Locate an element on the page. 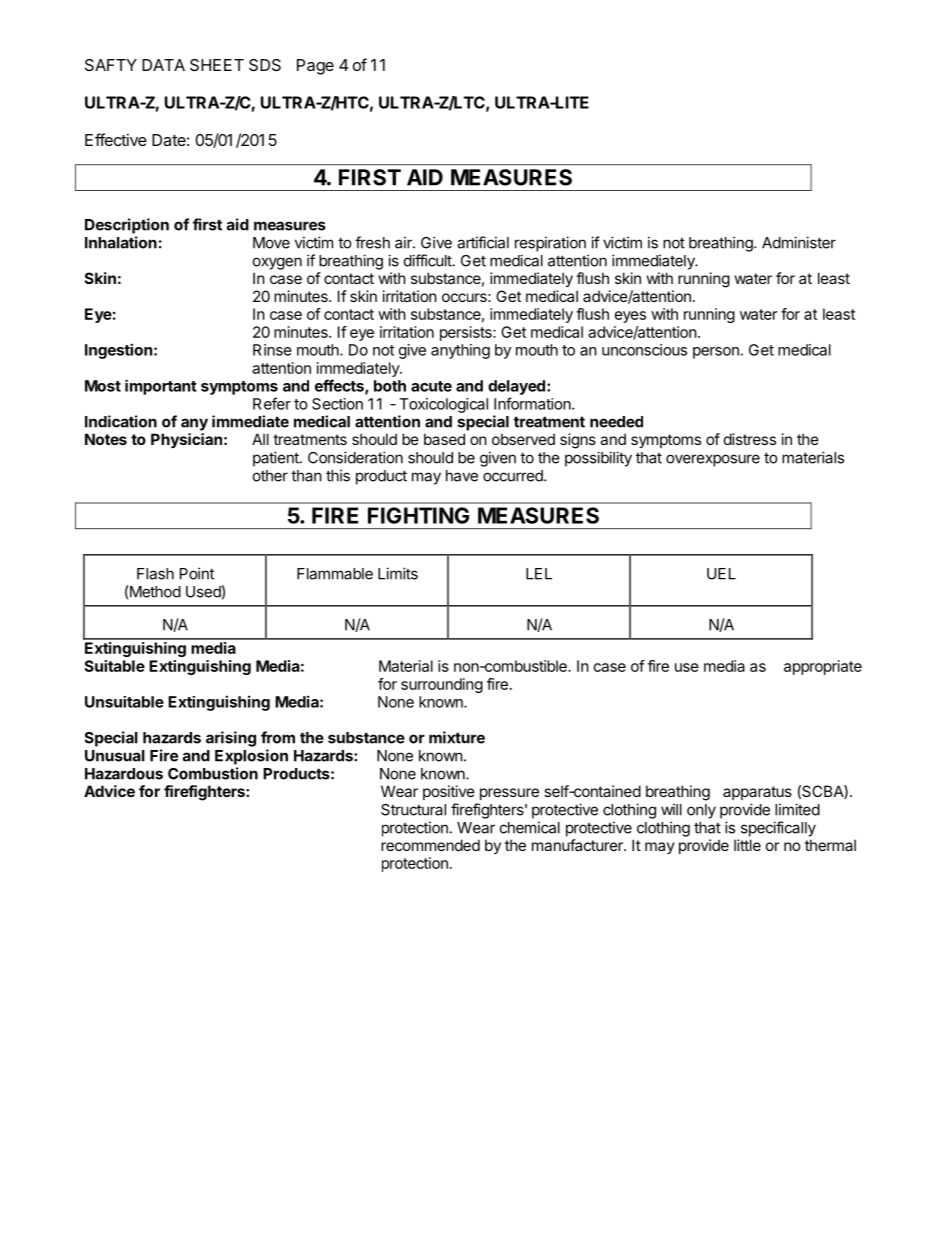  recommended is located at coordinates (430, 845).
